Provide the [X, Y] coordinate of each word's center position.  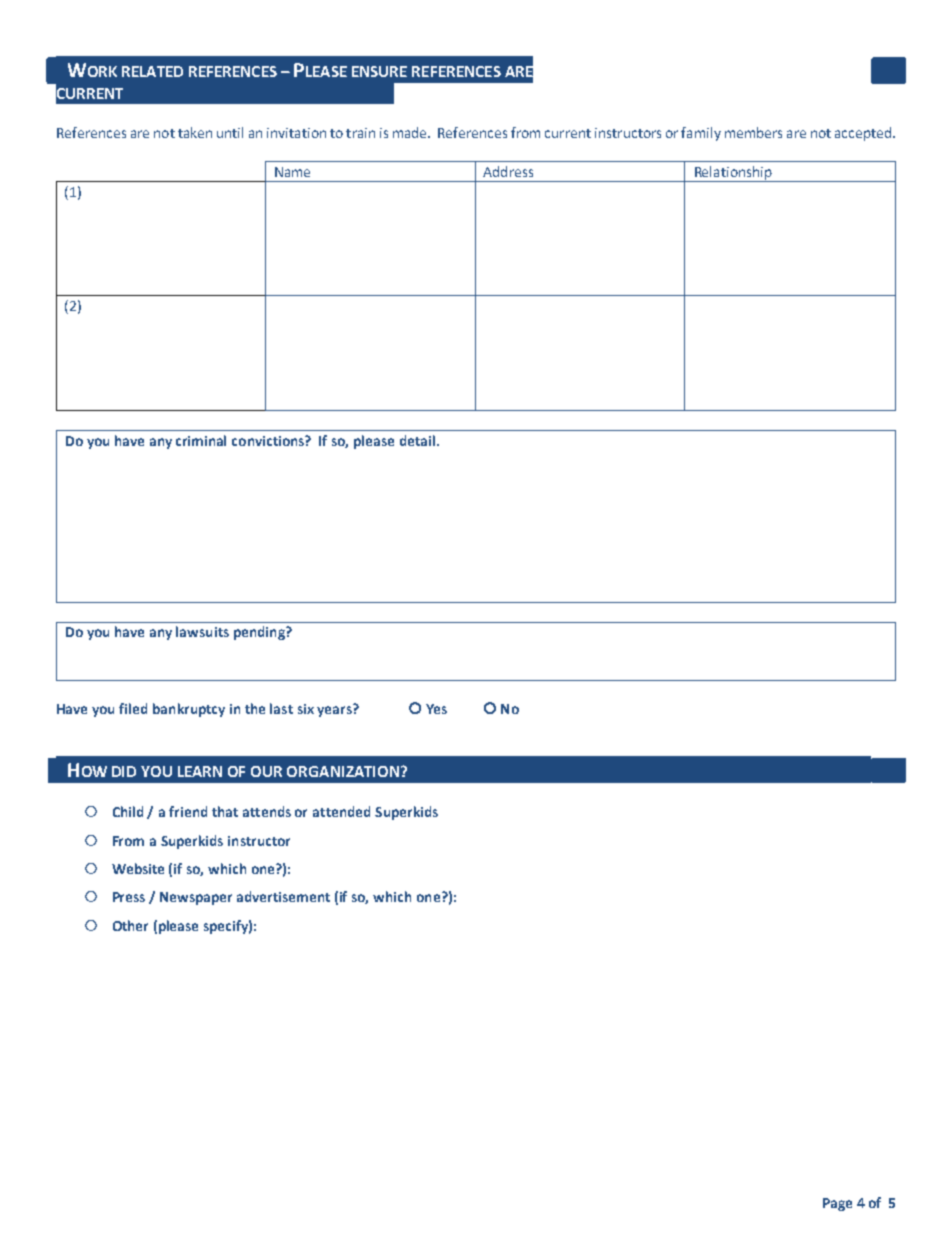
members [753, 132]
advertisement [283, 896]
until [230, 132]
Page [837, 1204]
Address [508, 171]
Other [130, 925]
